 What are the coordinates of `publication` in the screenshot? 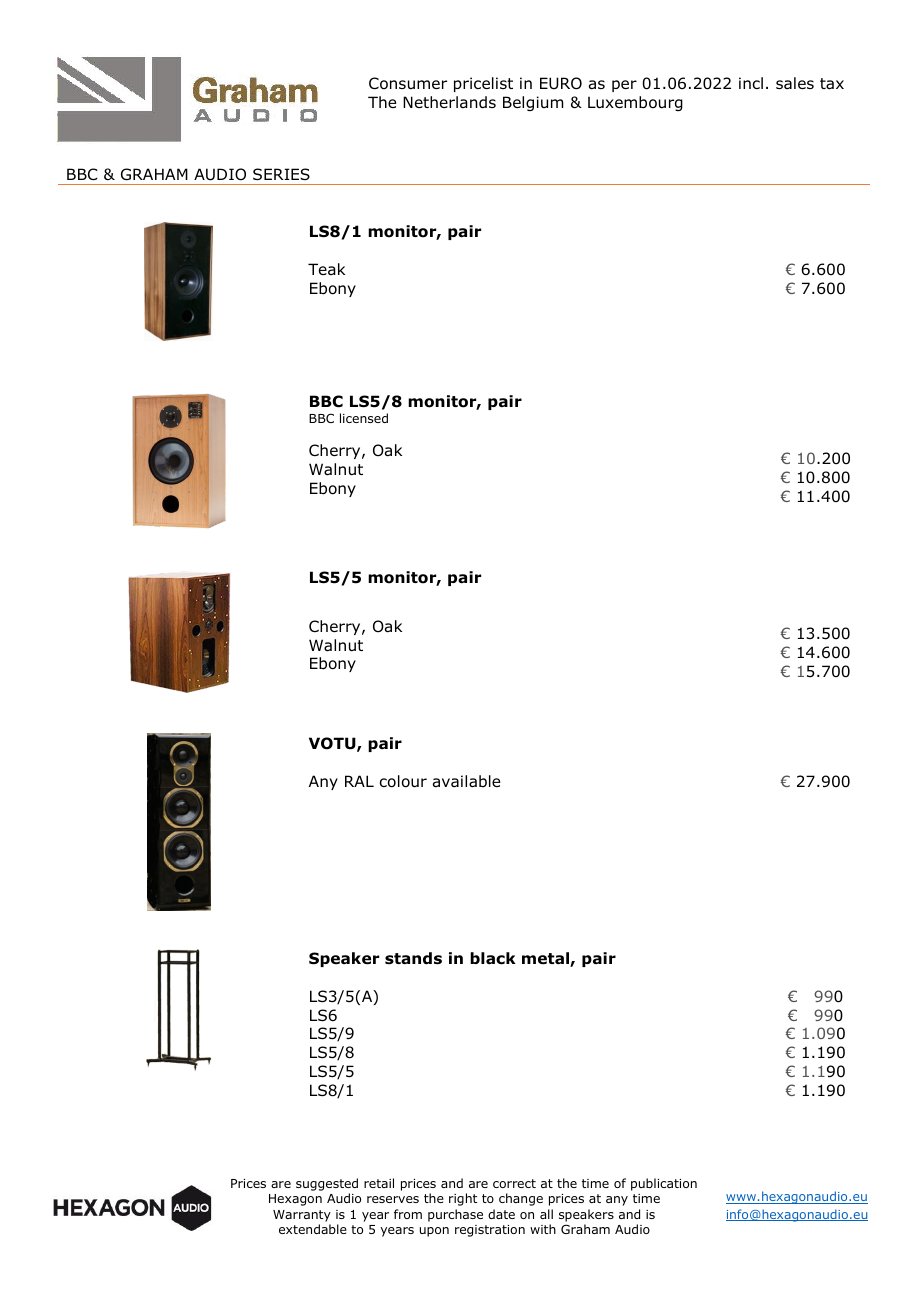 It's located at (664, 1184).
